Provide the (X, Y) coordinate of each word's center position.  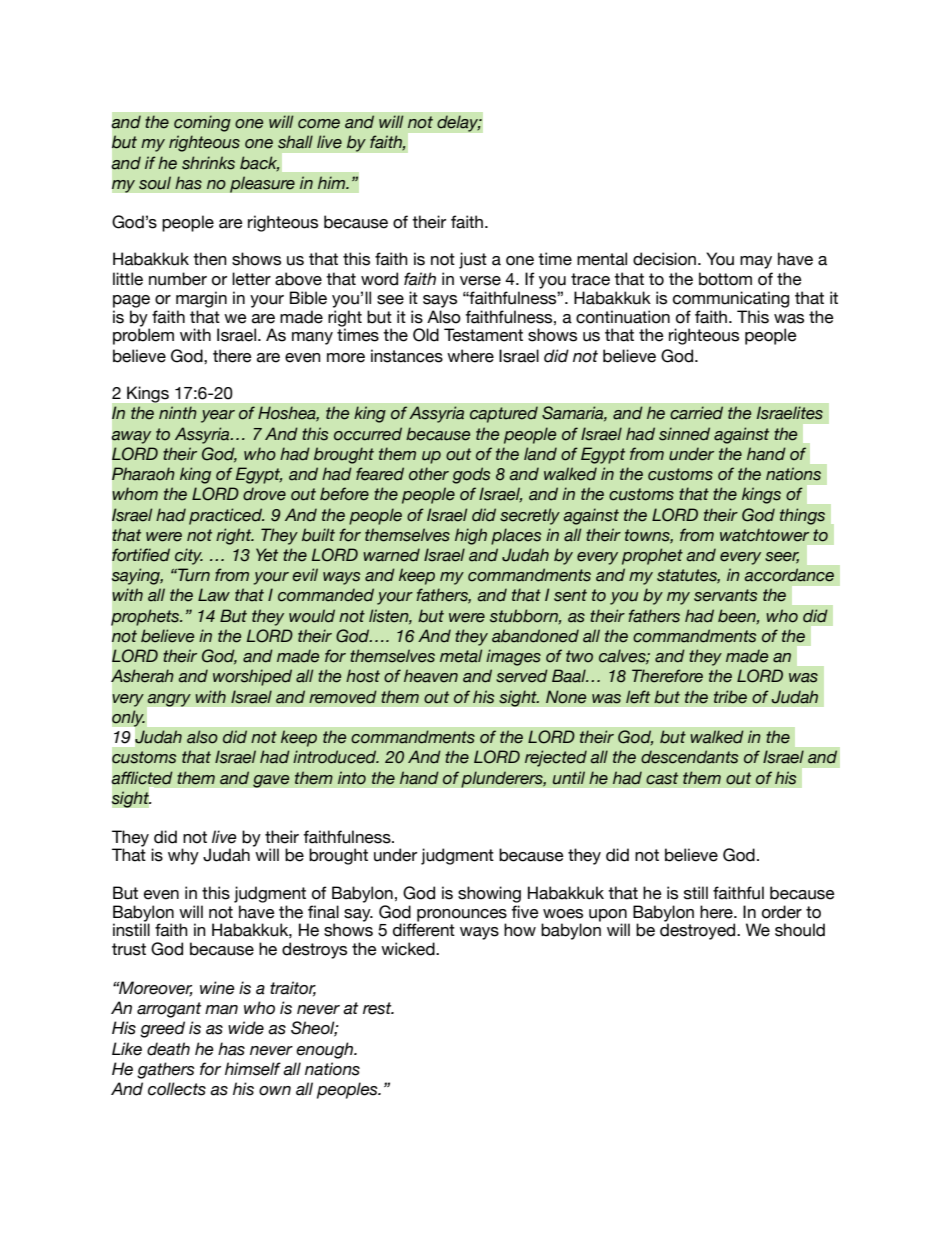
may (756, 262)
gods (471, 475)
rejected (556, 758)
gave (271, 781)
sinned (684, 434)
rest (378, 1008)
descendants (689, 757)
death (168, 1049)
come (319, 124)
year (218, 416)
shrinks (208, 163)
